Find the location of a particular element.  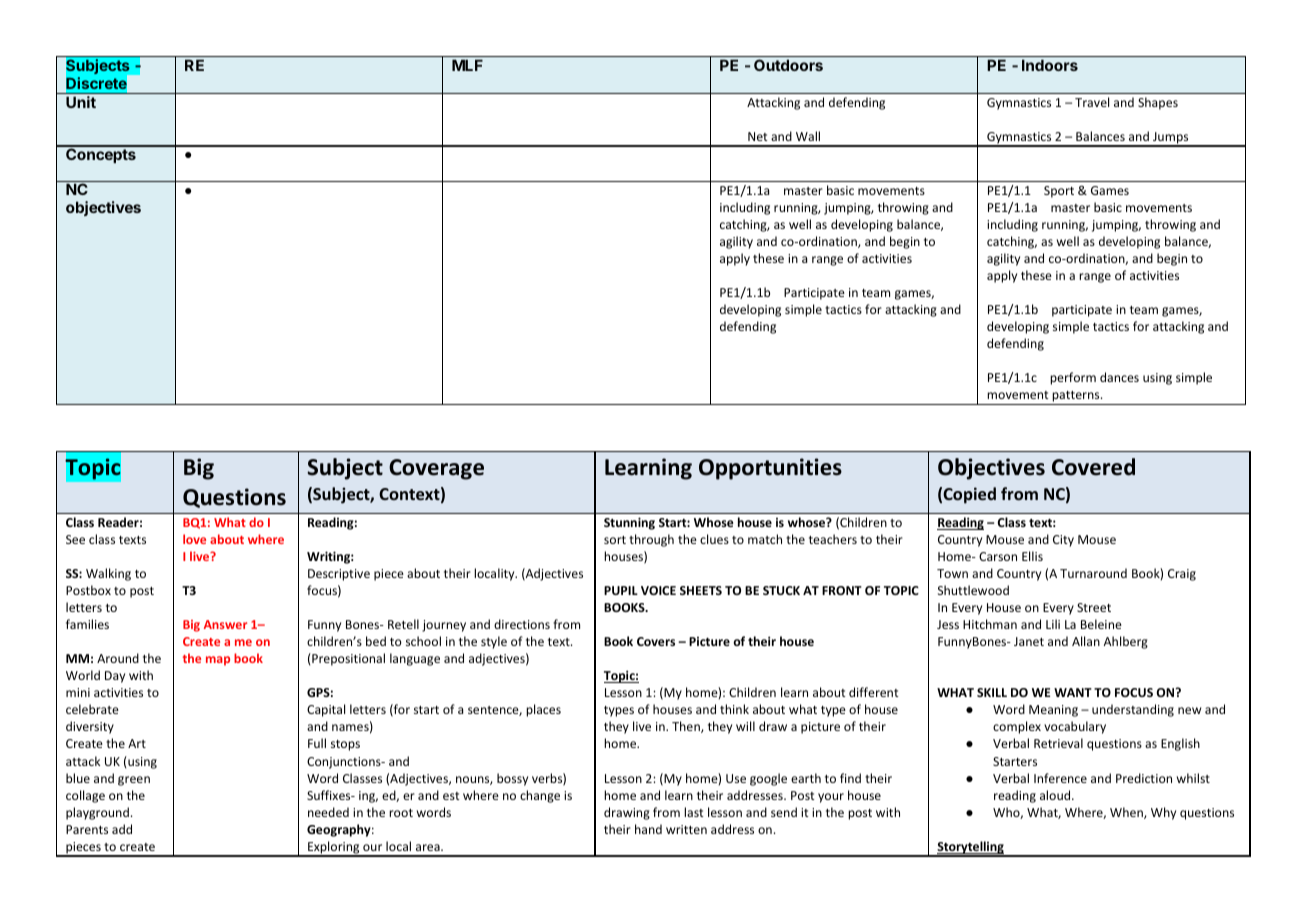

Stunning is located at coordinates (629, 523).
